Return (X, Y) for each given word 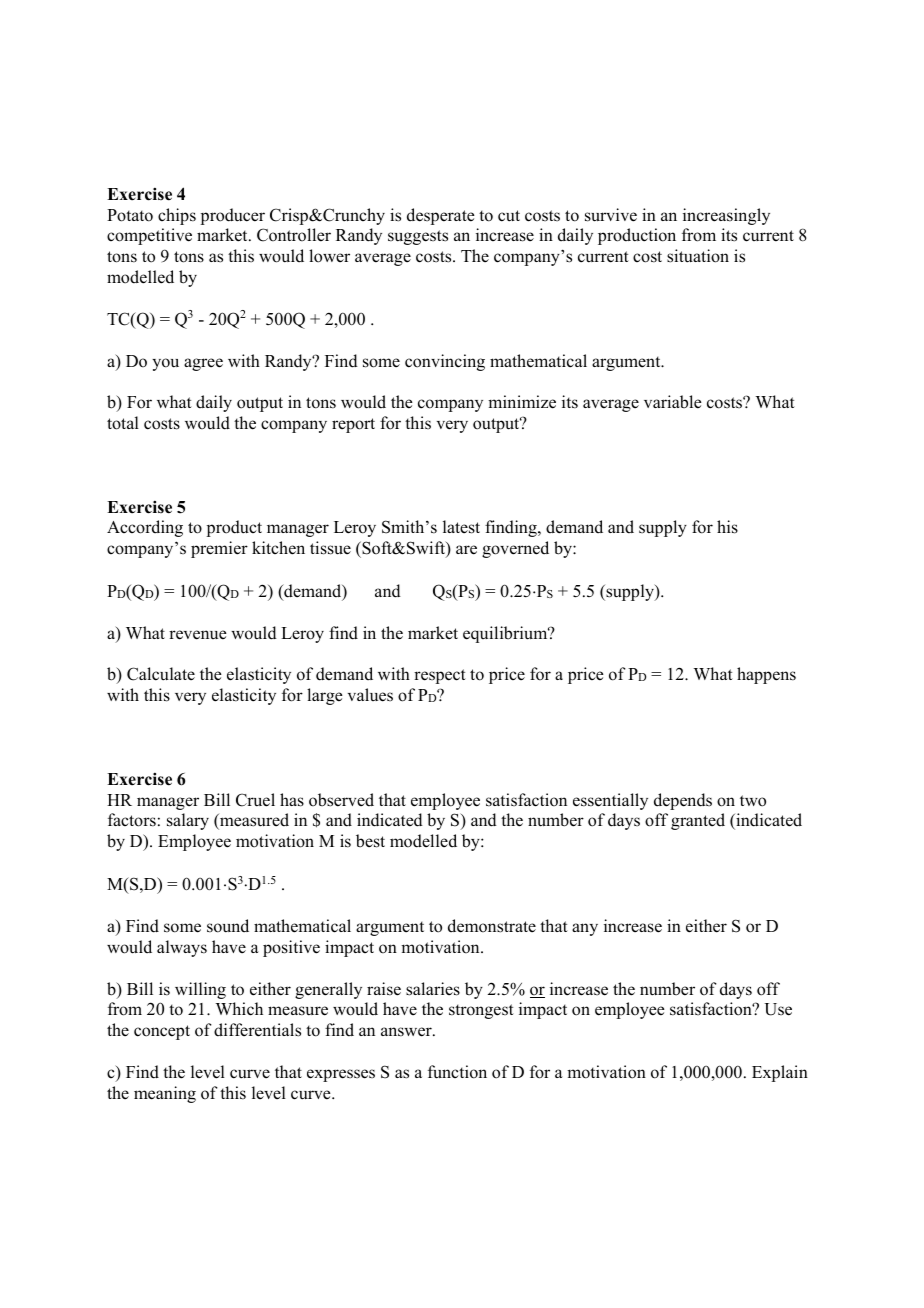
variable (673, 402)
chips (177, 216)
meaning (165, 1094)
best (370, 841)
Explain (780, 1073)
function (457, 1072)
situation (698, 256)
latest (461, 527)
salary (188, 821)
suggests (418, 237)
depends (683, 801)
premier (219, 549)
